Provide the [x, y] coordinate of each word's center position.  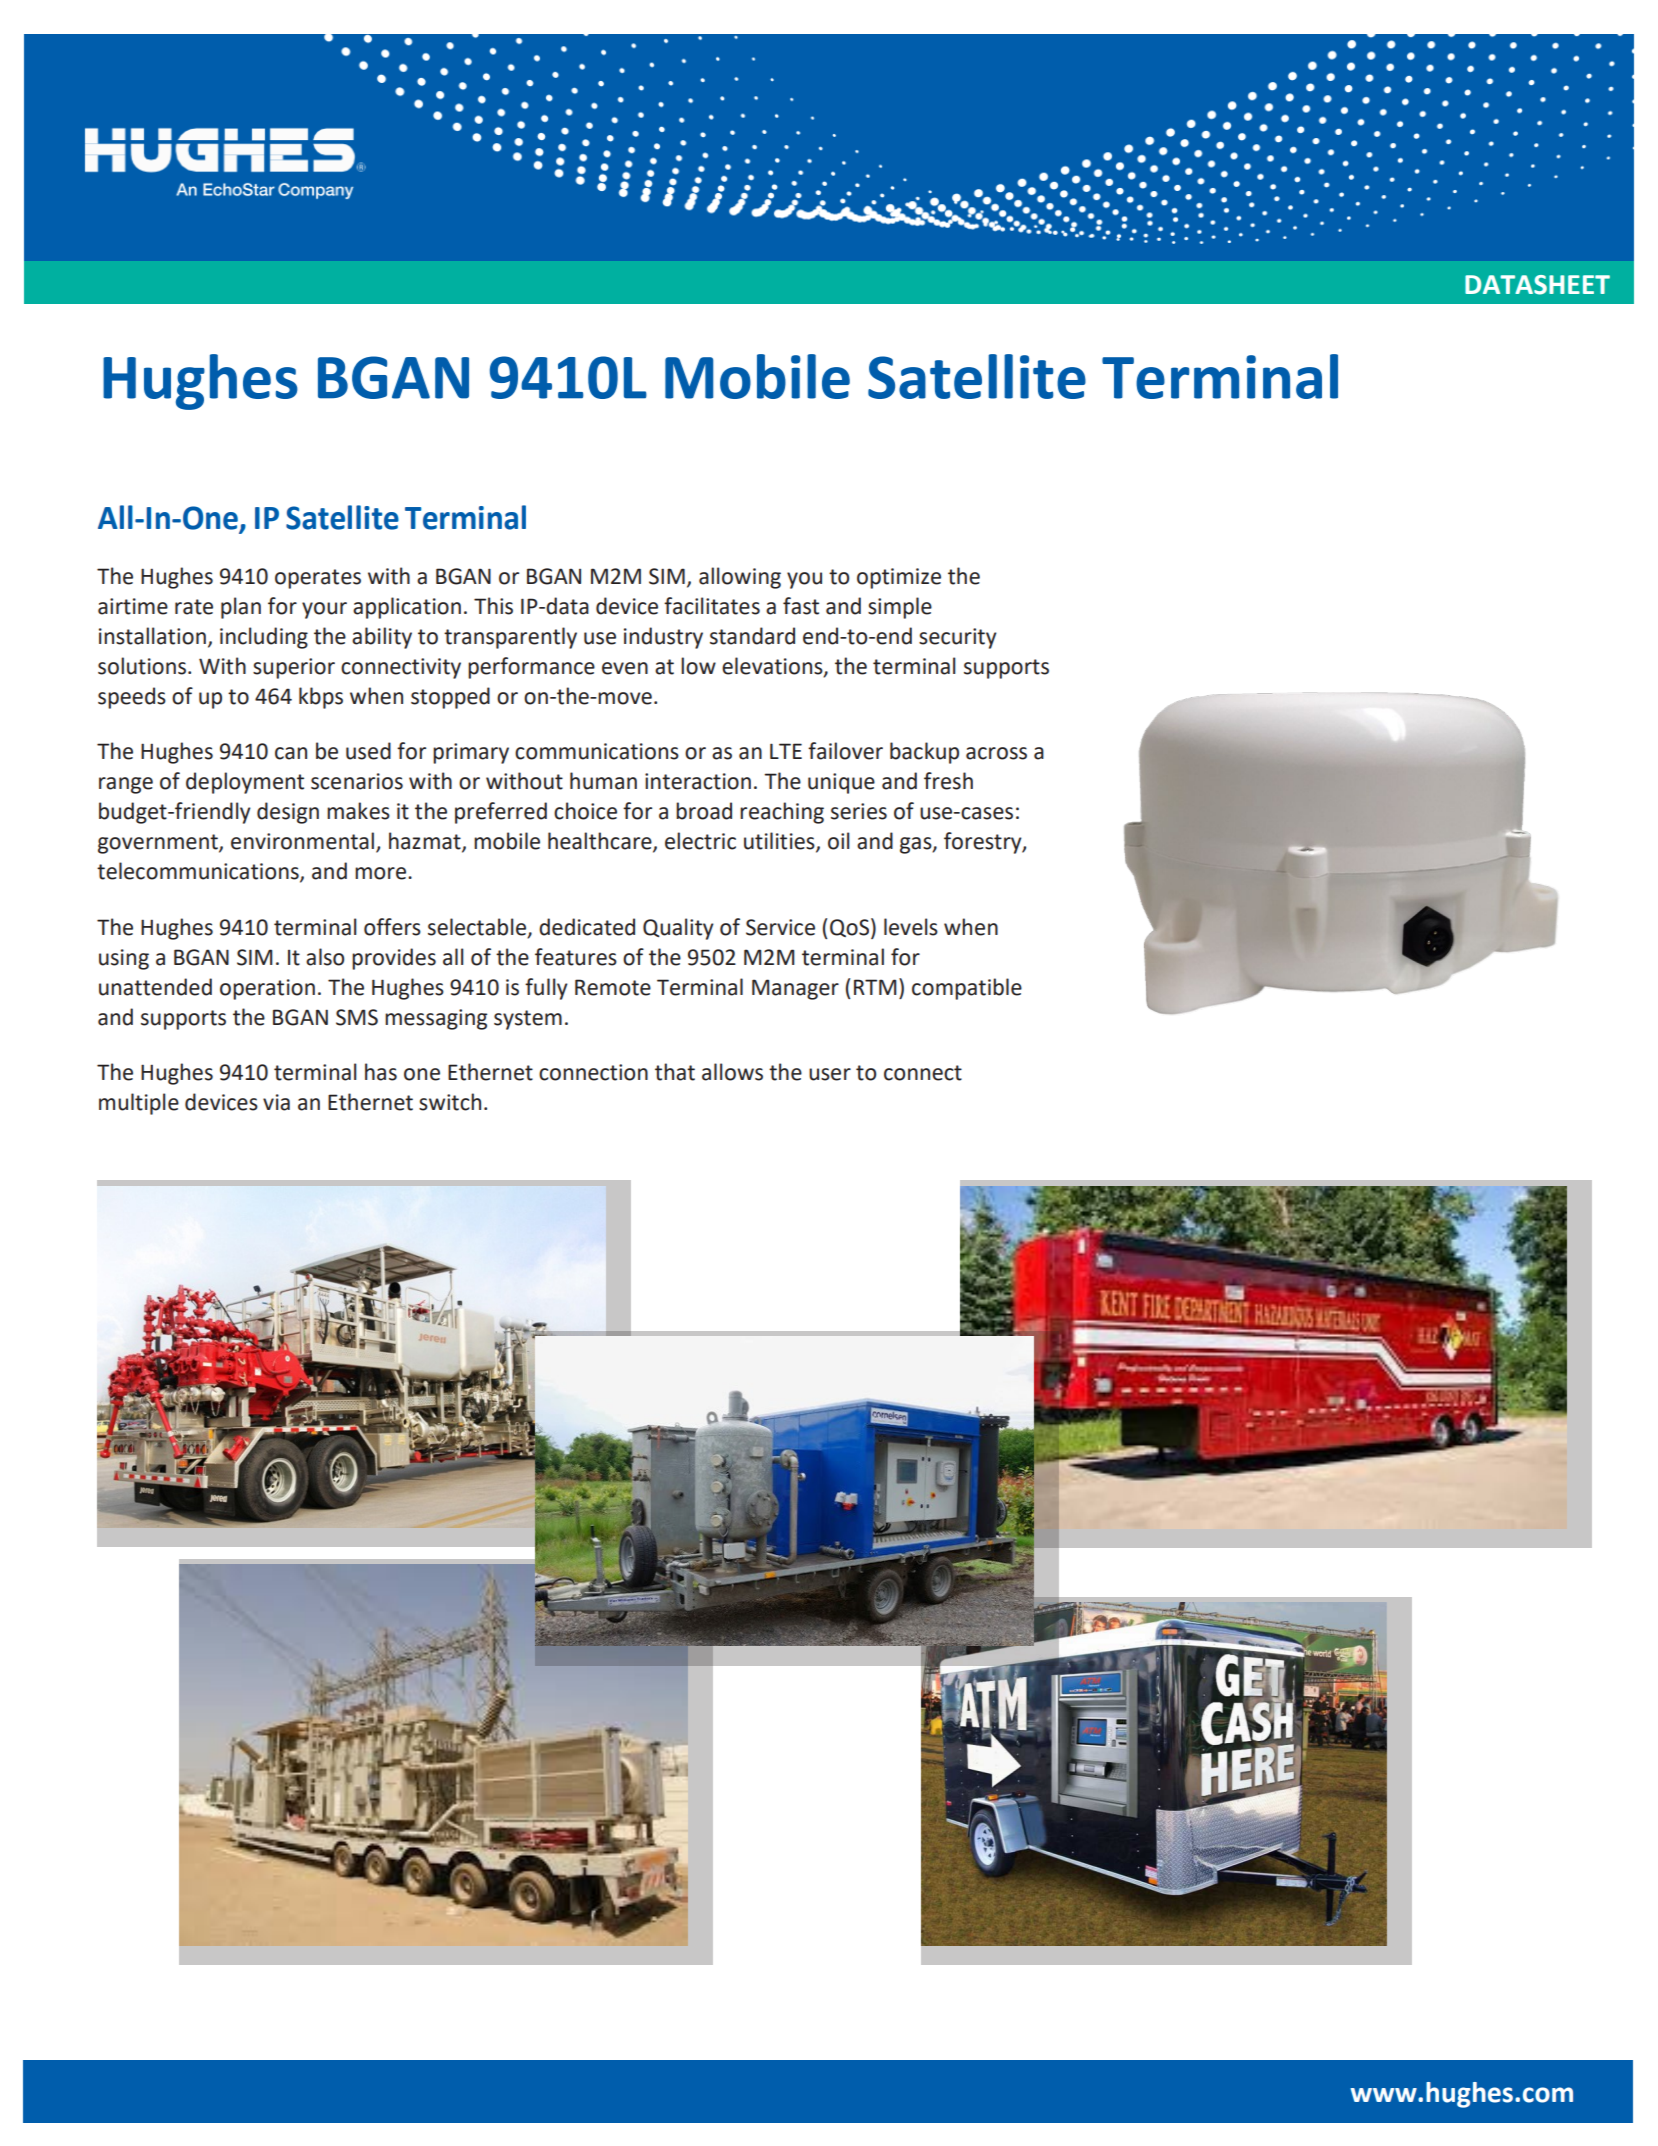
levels [911, 927]
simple [900, 608]
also [325, 957]
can [291, 753]
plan [241, 608]
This [493, 606]
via [276, 1102]
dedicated [587, 927]
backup [924, 753]
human [603, 781]
